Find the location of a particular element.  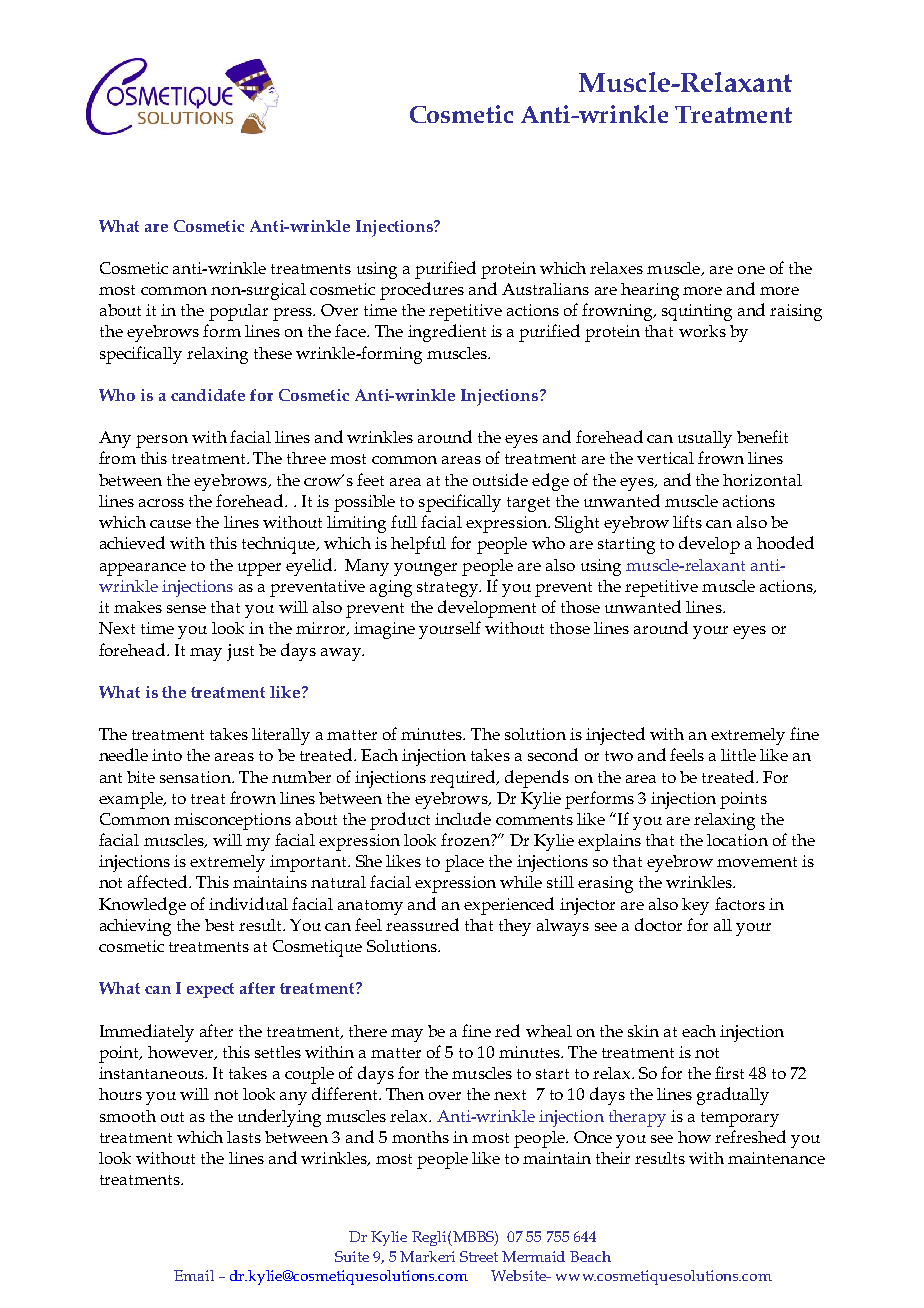

Email is located at coordinates (194, 1275).
